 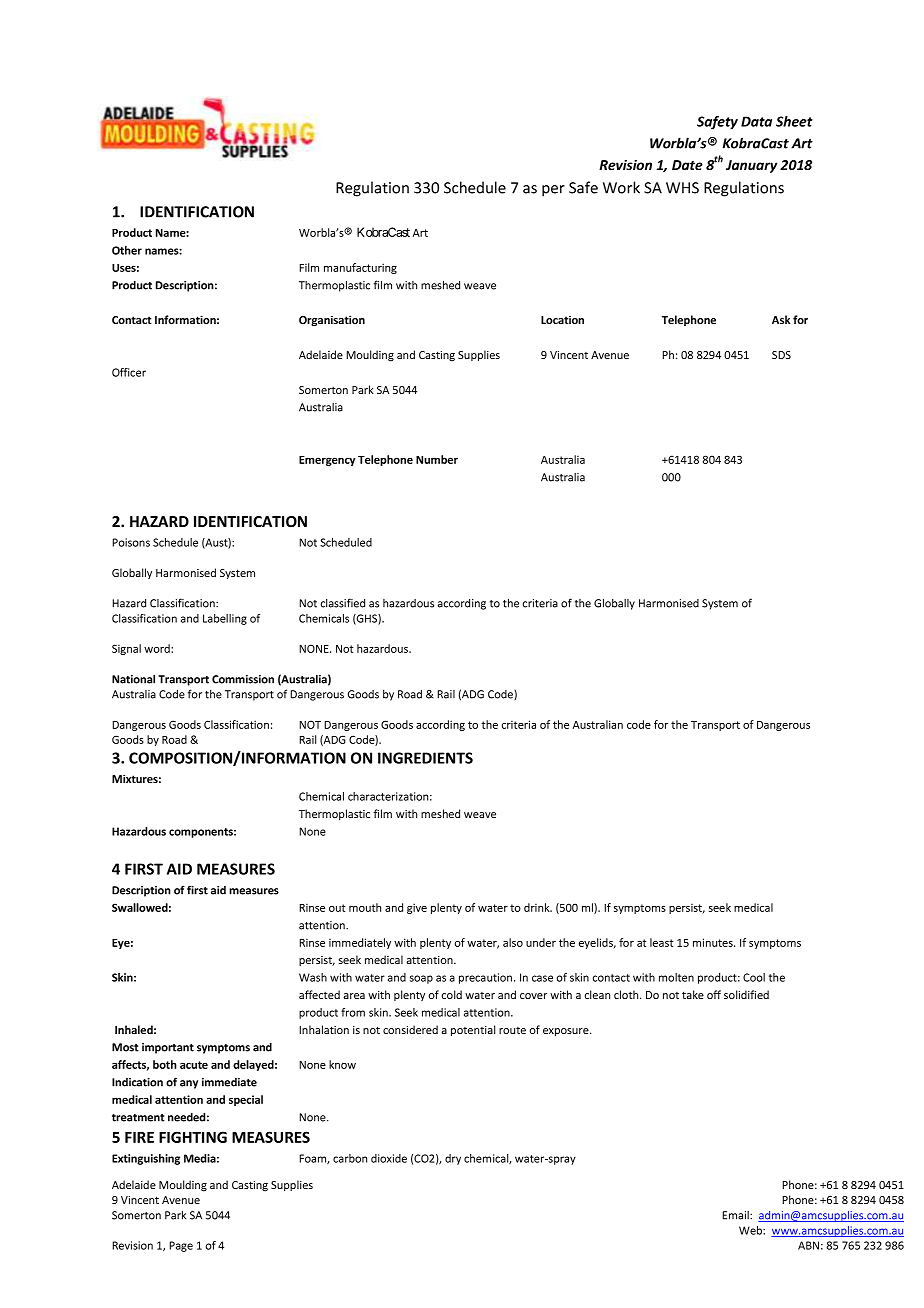 What do you see at coordinates (621, 187) in the screenshot?
I see `Work` at bounding box center [621, 187].
